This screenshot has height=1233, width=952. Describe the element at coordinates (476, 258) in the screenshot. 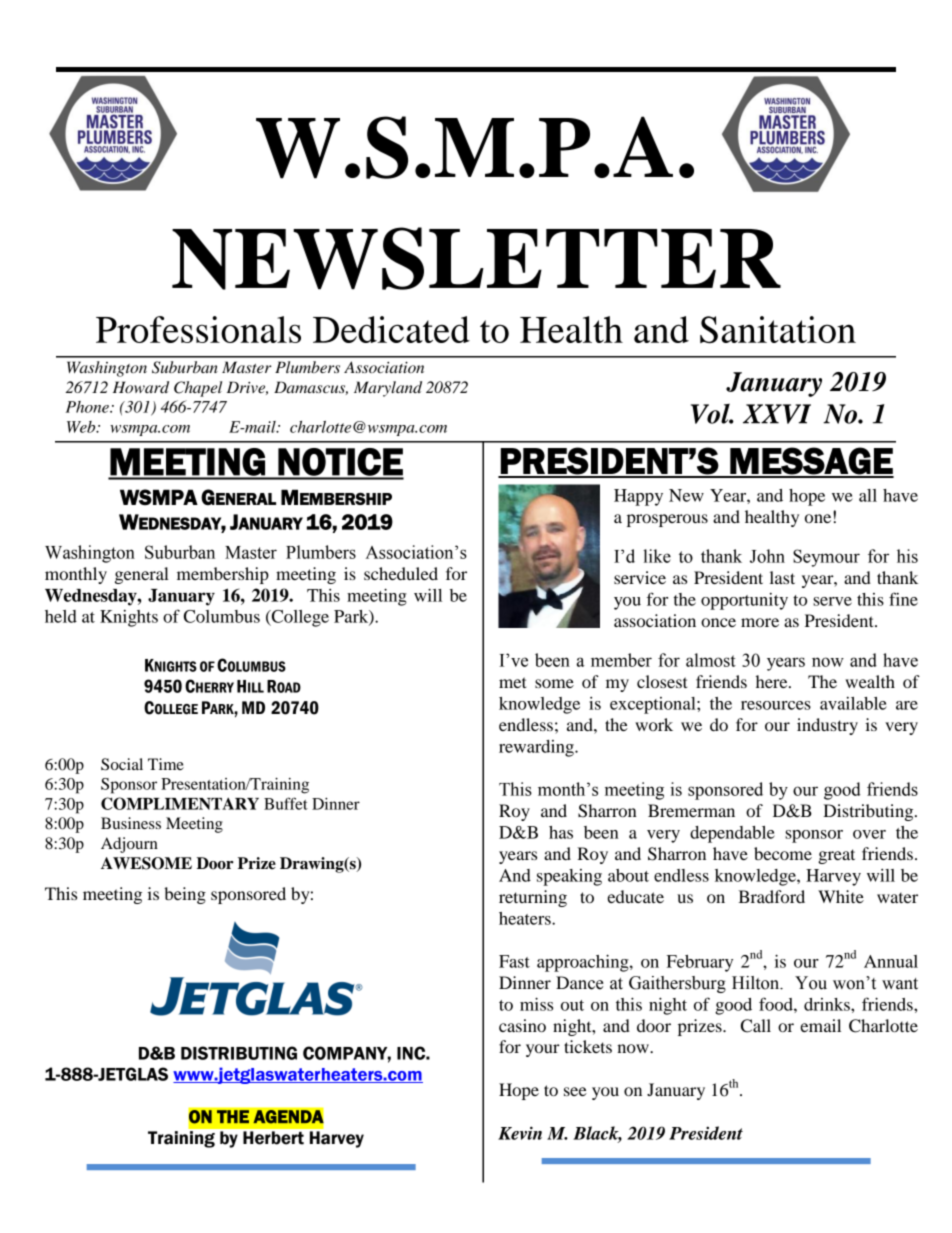

I see `NEWSLETTER` at that location.
